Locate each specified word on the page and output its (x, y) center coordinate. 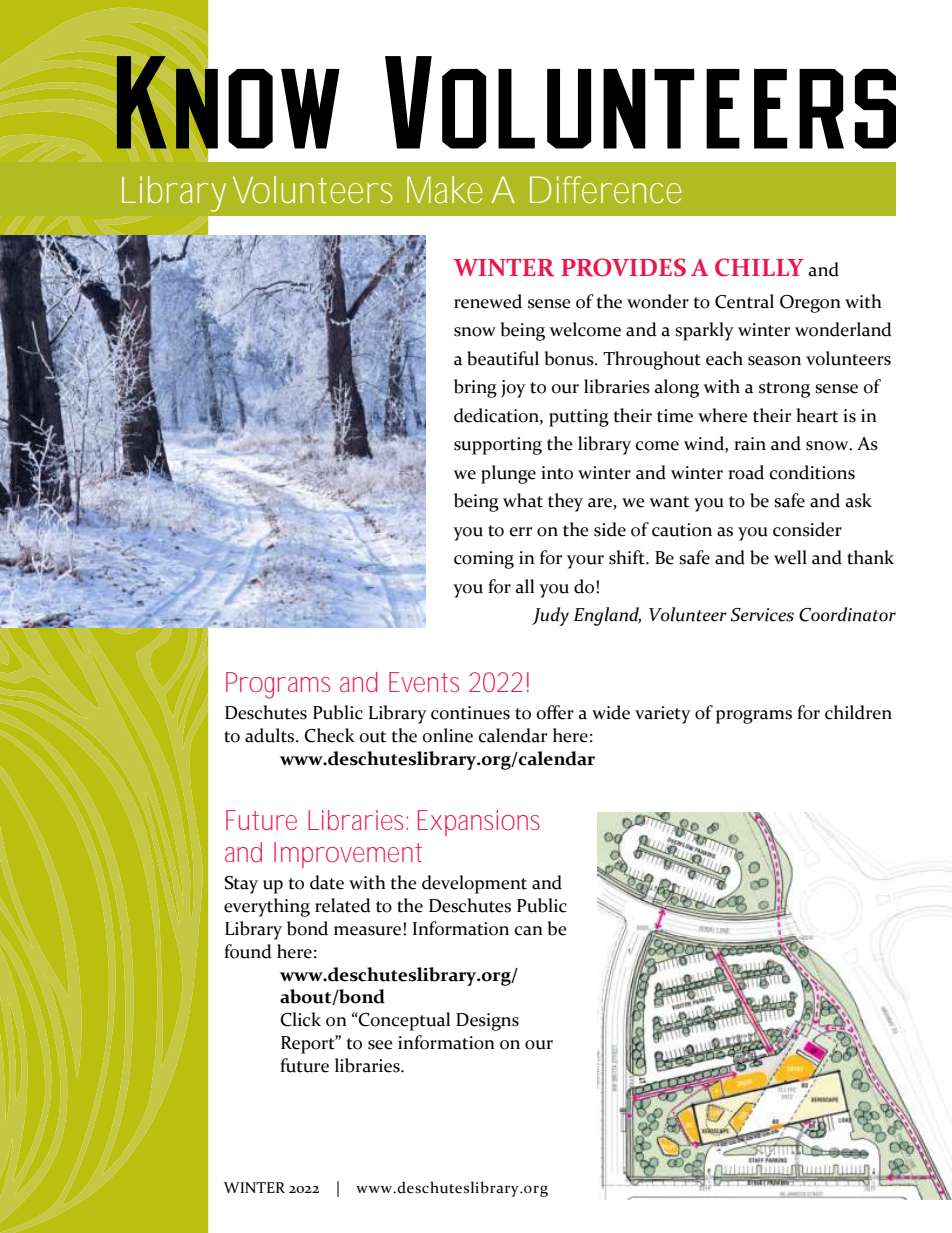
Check (329, 735)
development (474, 884)
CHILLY (759, 267)
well (790, 557)
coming (484, 560)
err (521, 532)
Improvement (348, 855)
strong (784, 390)
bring (475, 388)
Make (445, 189)
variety (663, 715)
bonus (570, 358)
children (858, 712)
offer (555, 712)
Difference (606, 189)
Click (300, 1019)
